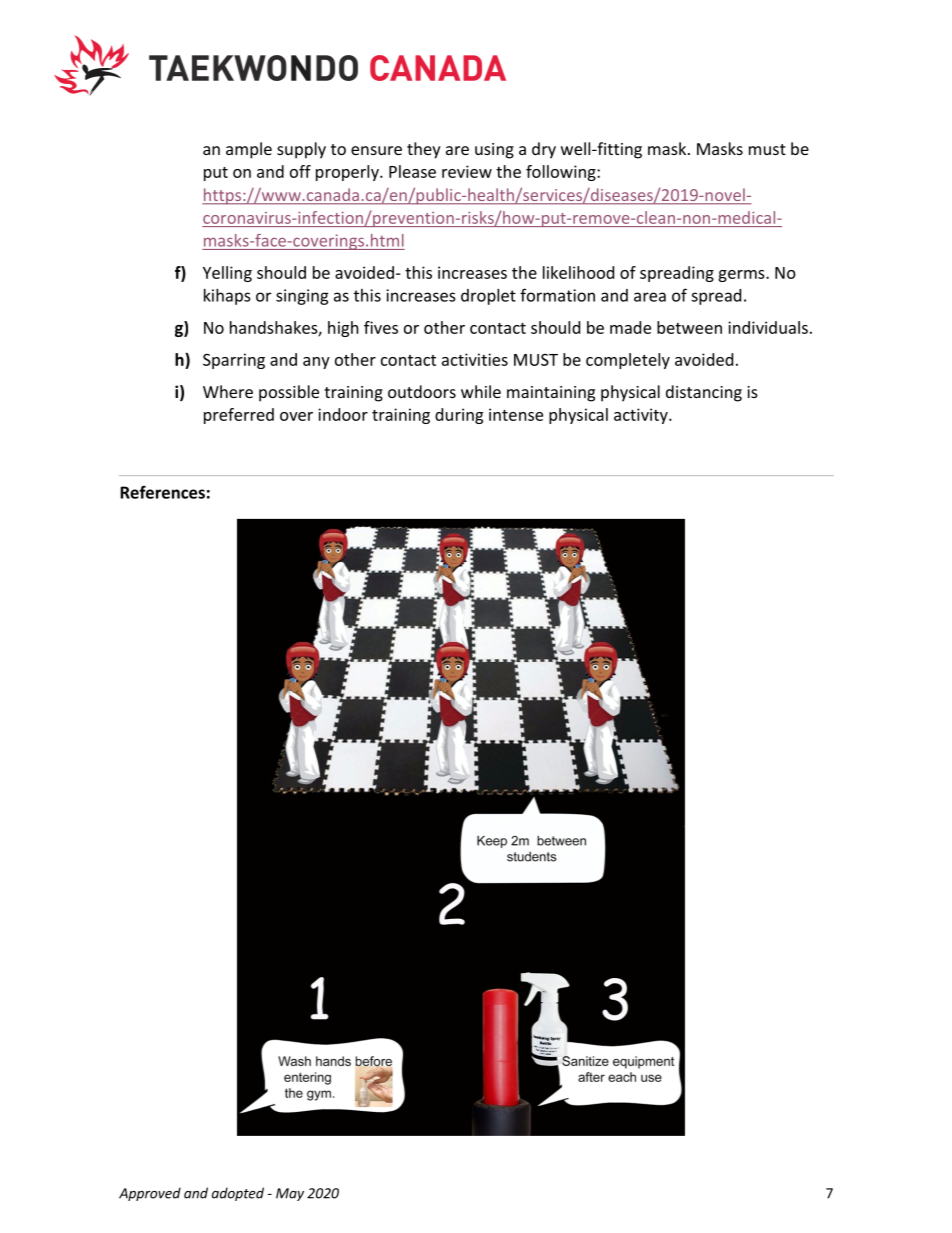 This document has height=1233, width=952. Describe the element at coordinates (516, 414) in the document. I see `intense` at that location.
